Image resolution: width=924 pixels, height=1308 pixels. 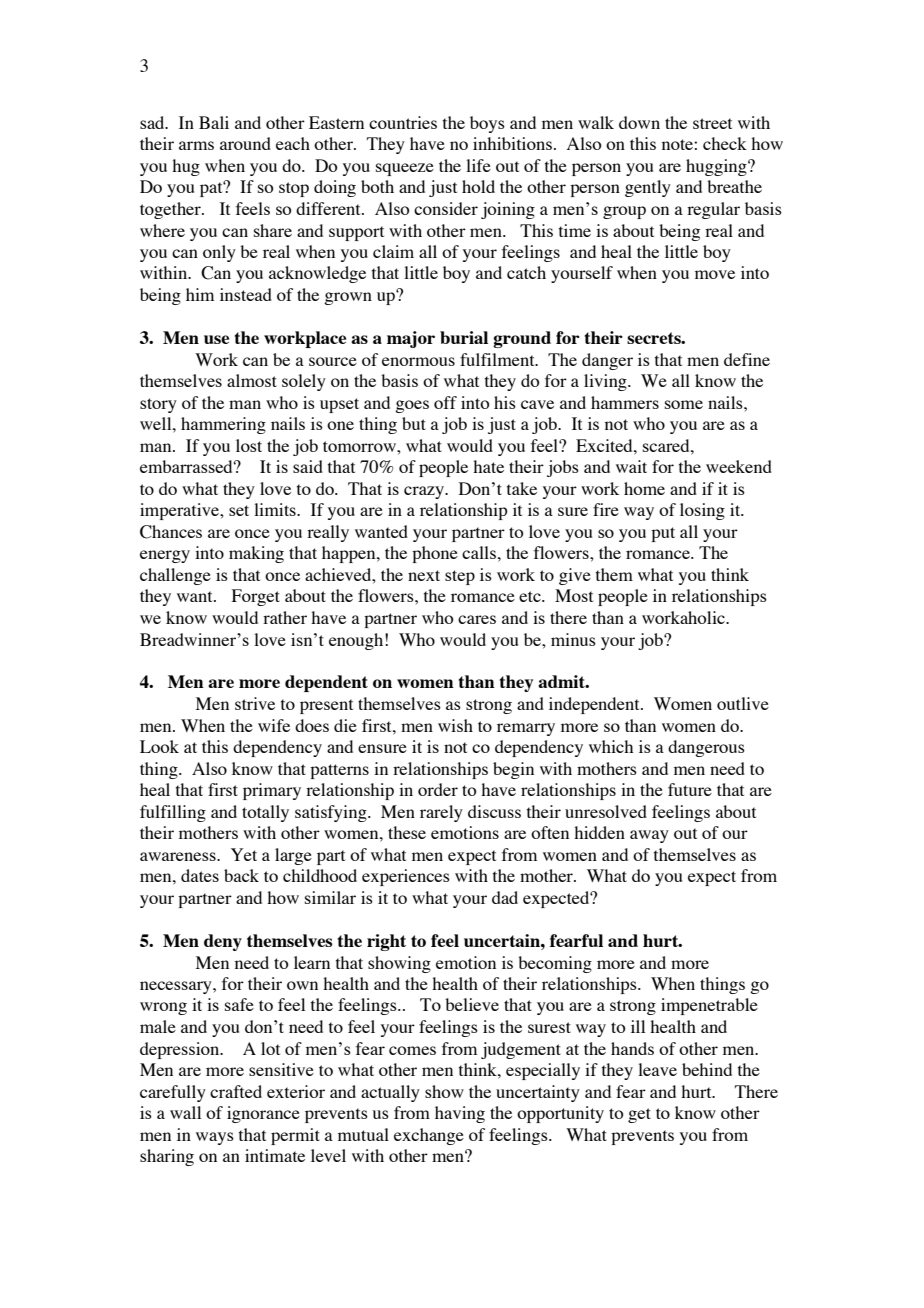 I want to click on experiences, so click(x=406, y=877).
